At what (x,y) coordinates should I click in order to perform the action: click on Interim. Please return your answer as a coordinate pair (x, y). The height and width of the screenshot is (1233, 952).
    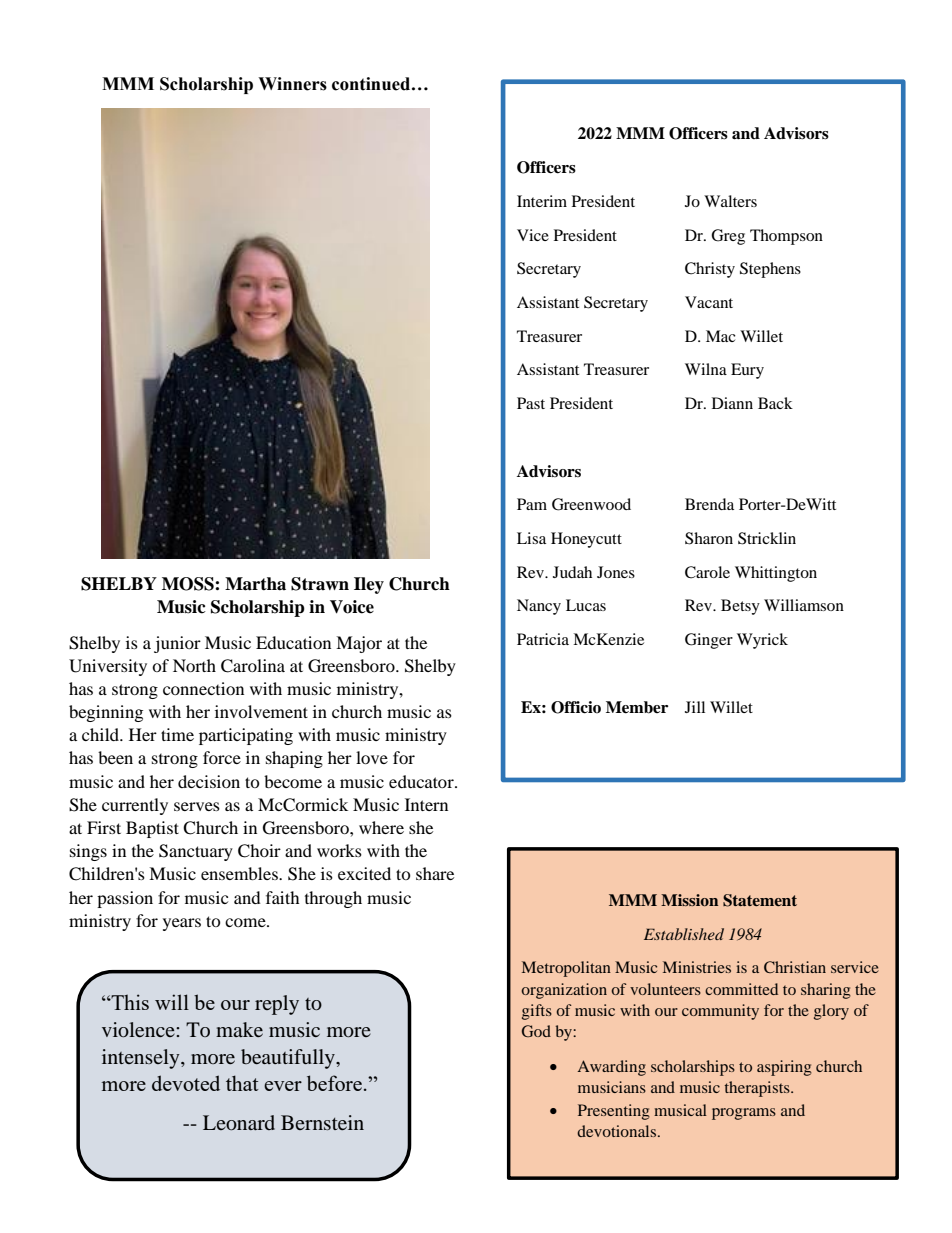
    Looking at the image, I should click on (542, 201).
